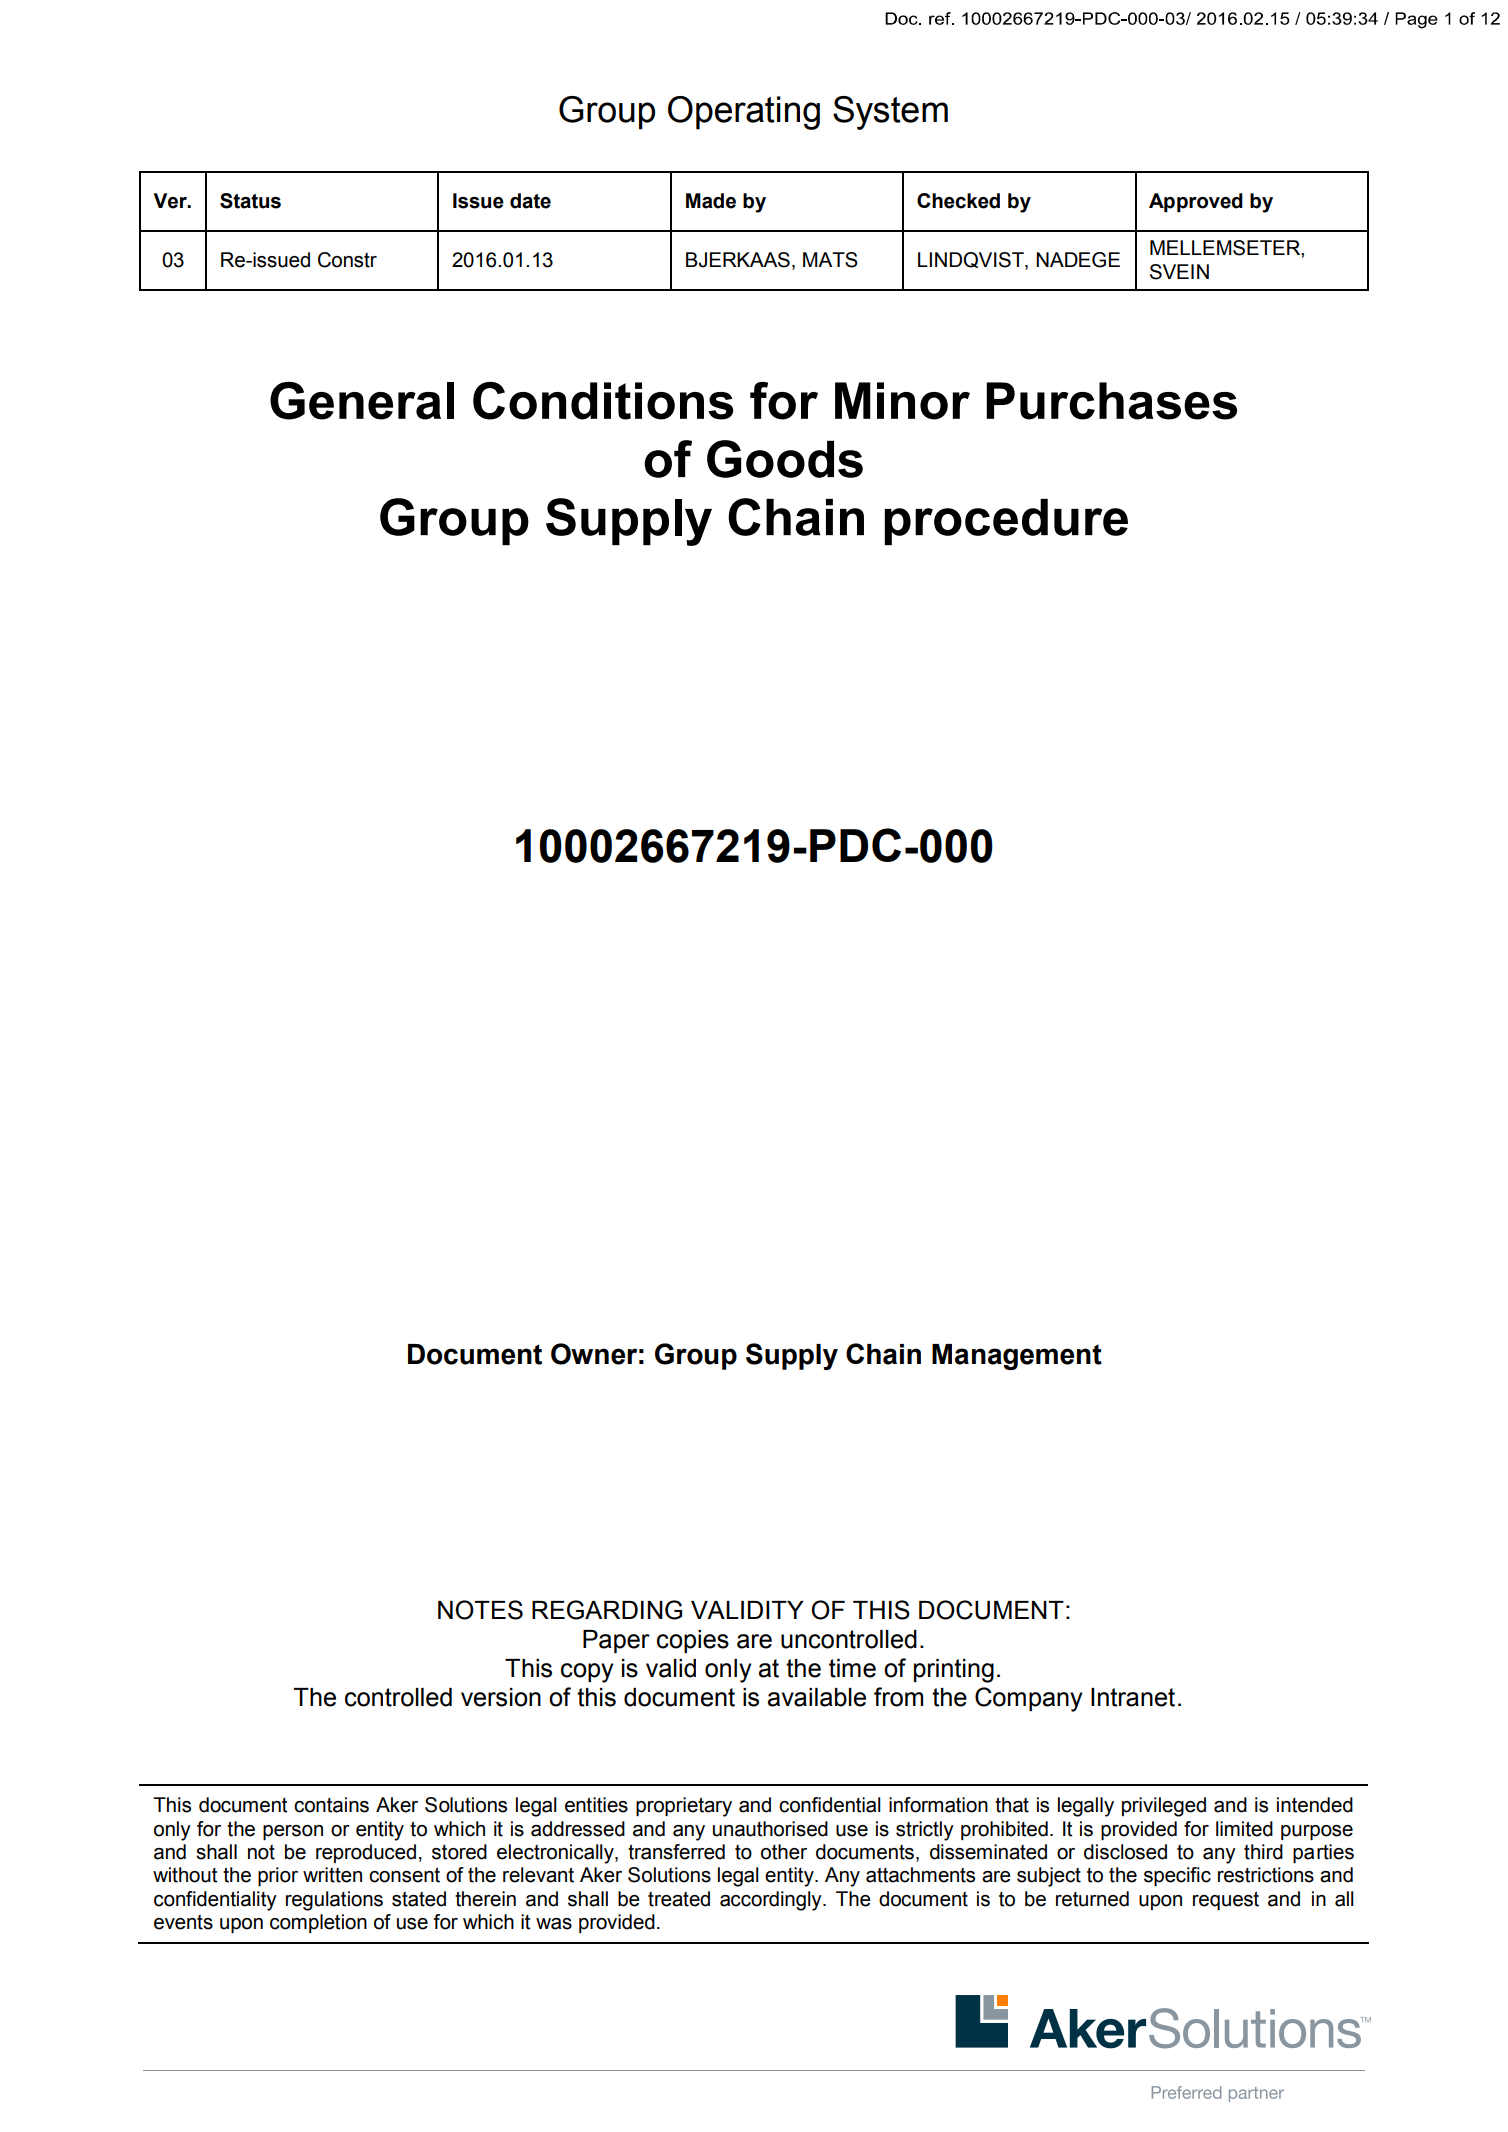 This screenshot has width=1508, height=2132. Describe the element at coordinates (607, 1610) in the screenshot. I see `REGARDING` at that location.
